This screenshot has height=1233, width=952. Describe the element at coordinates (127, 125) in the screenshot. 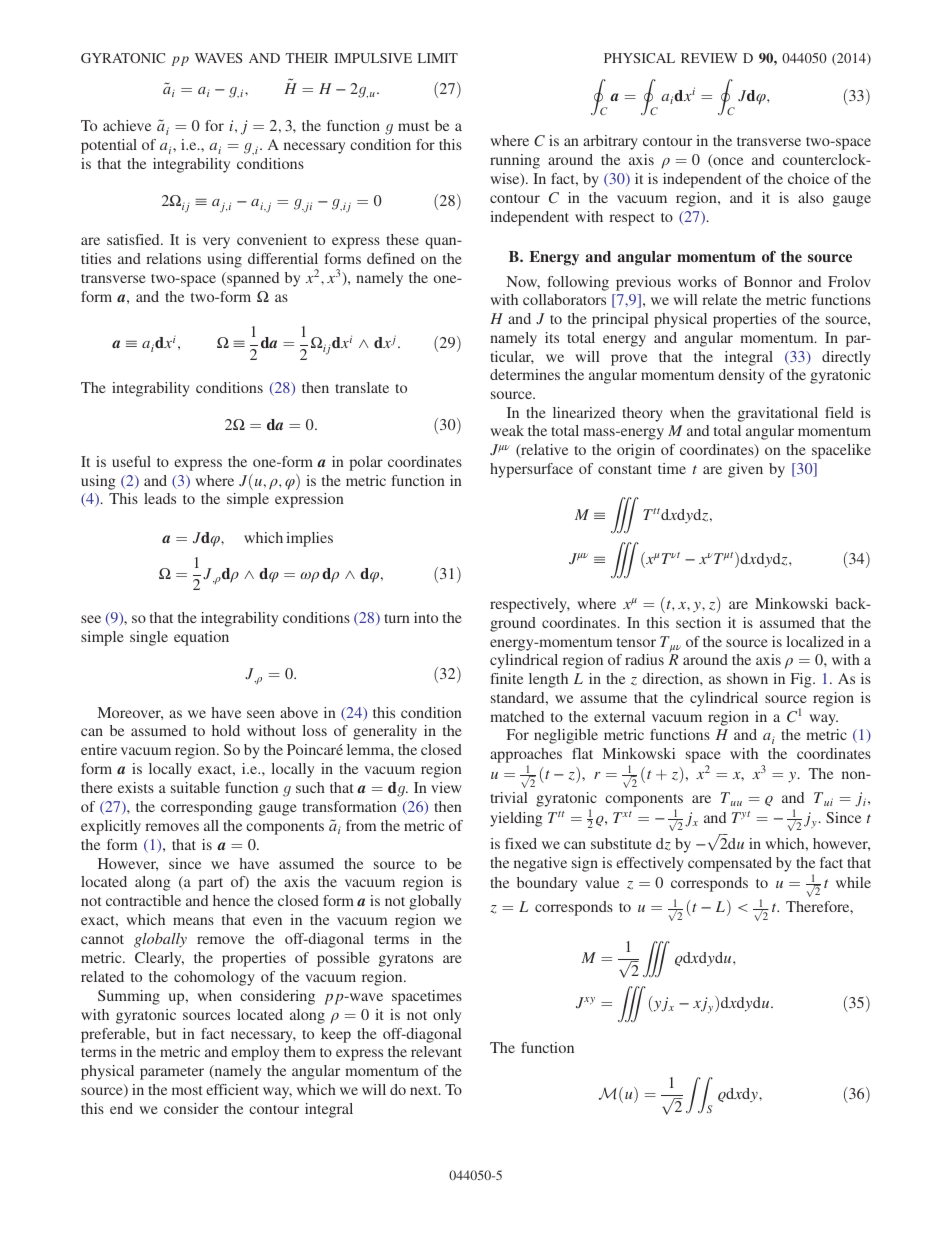

I see `achieve` at that location.
